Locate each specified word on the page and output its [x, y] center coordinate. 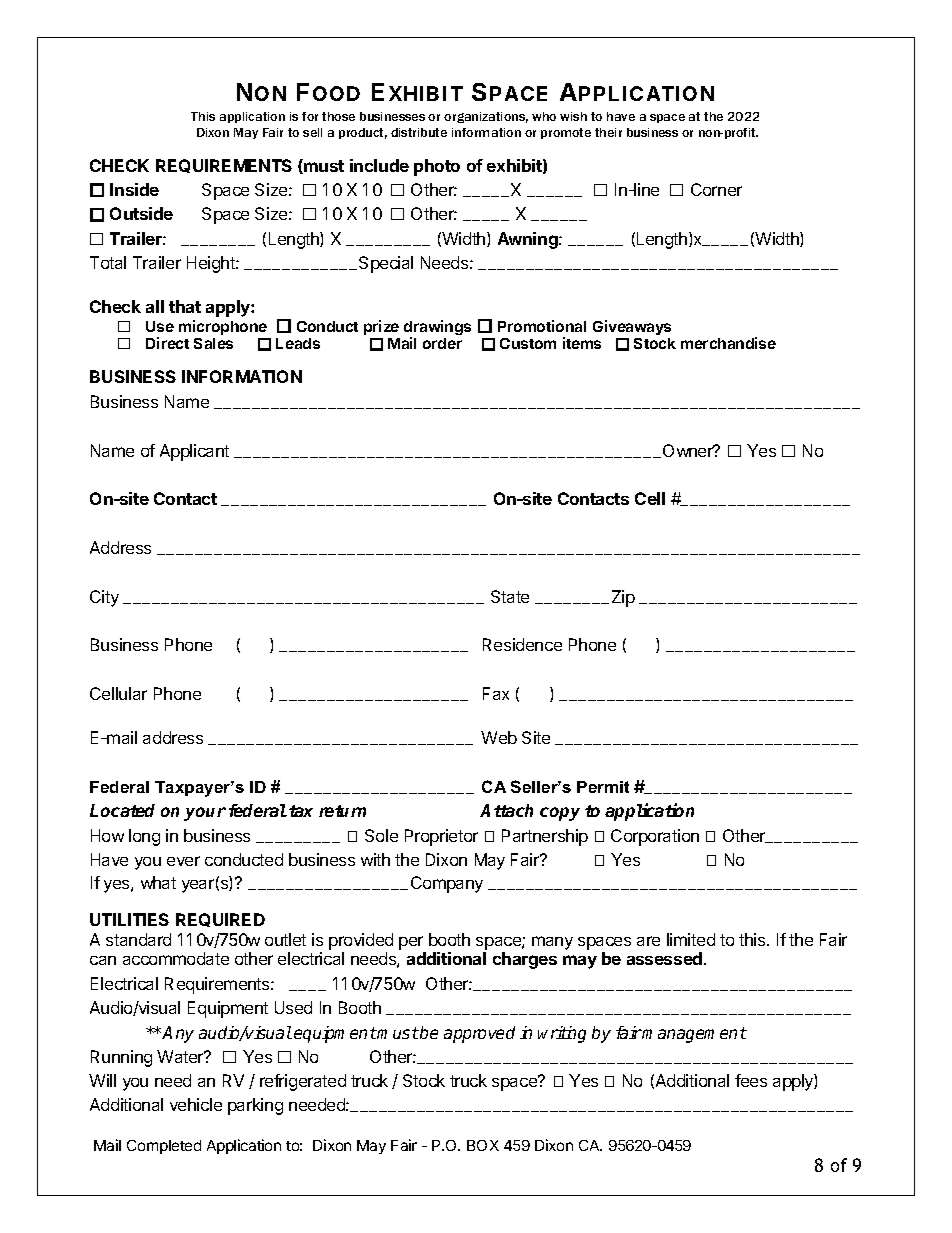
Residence [522, 644]
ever [183, 861]
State [510, 596]
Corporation [655, 837]
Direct [167, 343]
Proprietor [441, 837]
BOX [483, 1145]
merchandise [728, 343]
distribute [419, 132]
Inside [134, 189]
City [104, 598]
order [442, 343]
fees [751, 1080]
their [608, 132]
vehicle [196, 1104]
